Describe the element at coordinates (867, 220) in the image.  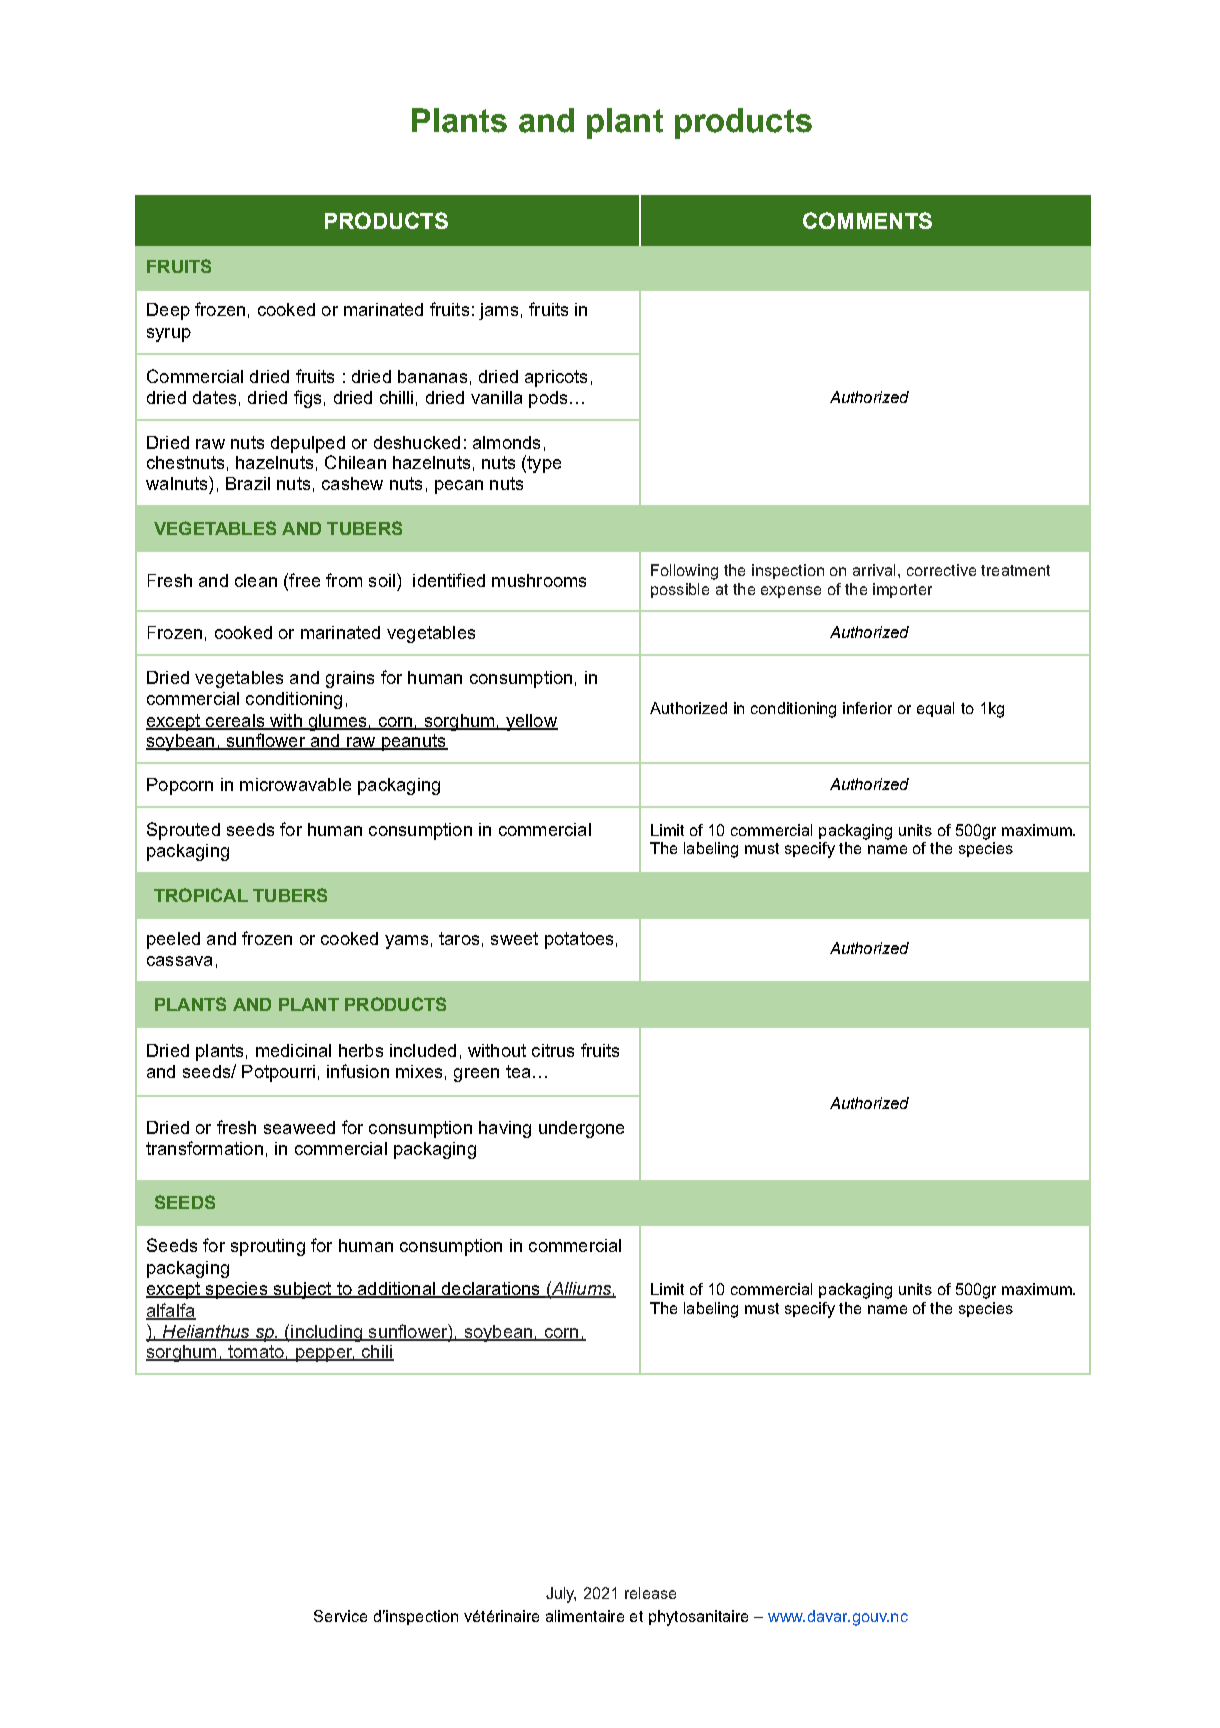
I see `COMMENTS` at that location.
